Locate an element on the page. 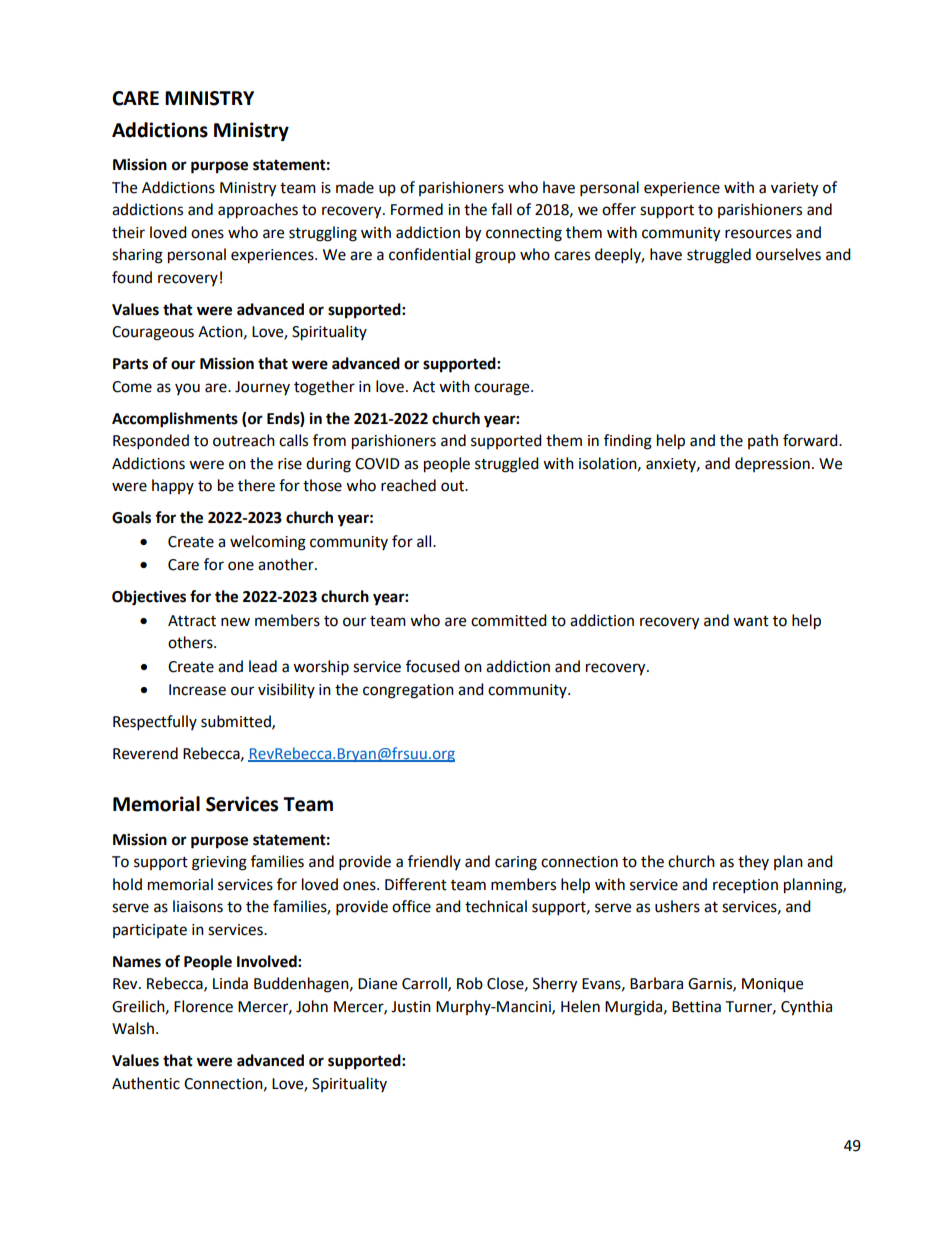  others is located at coordinates (191, 642).
